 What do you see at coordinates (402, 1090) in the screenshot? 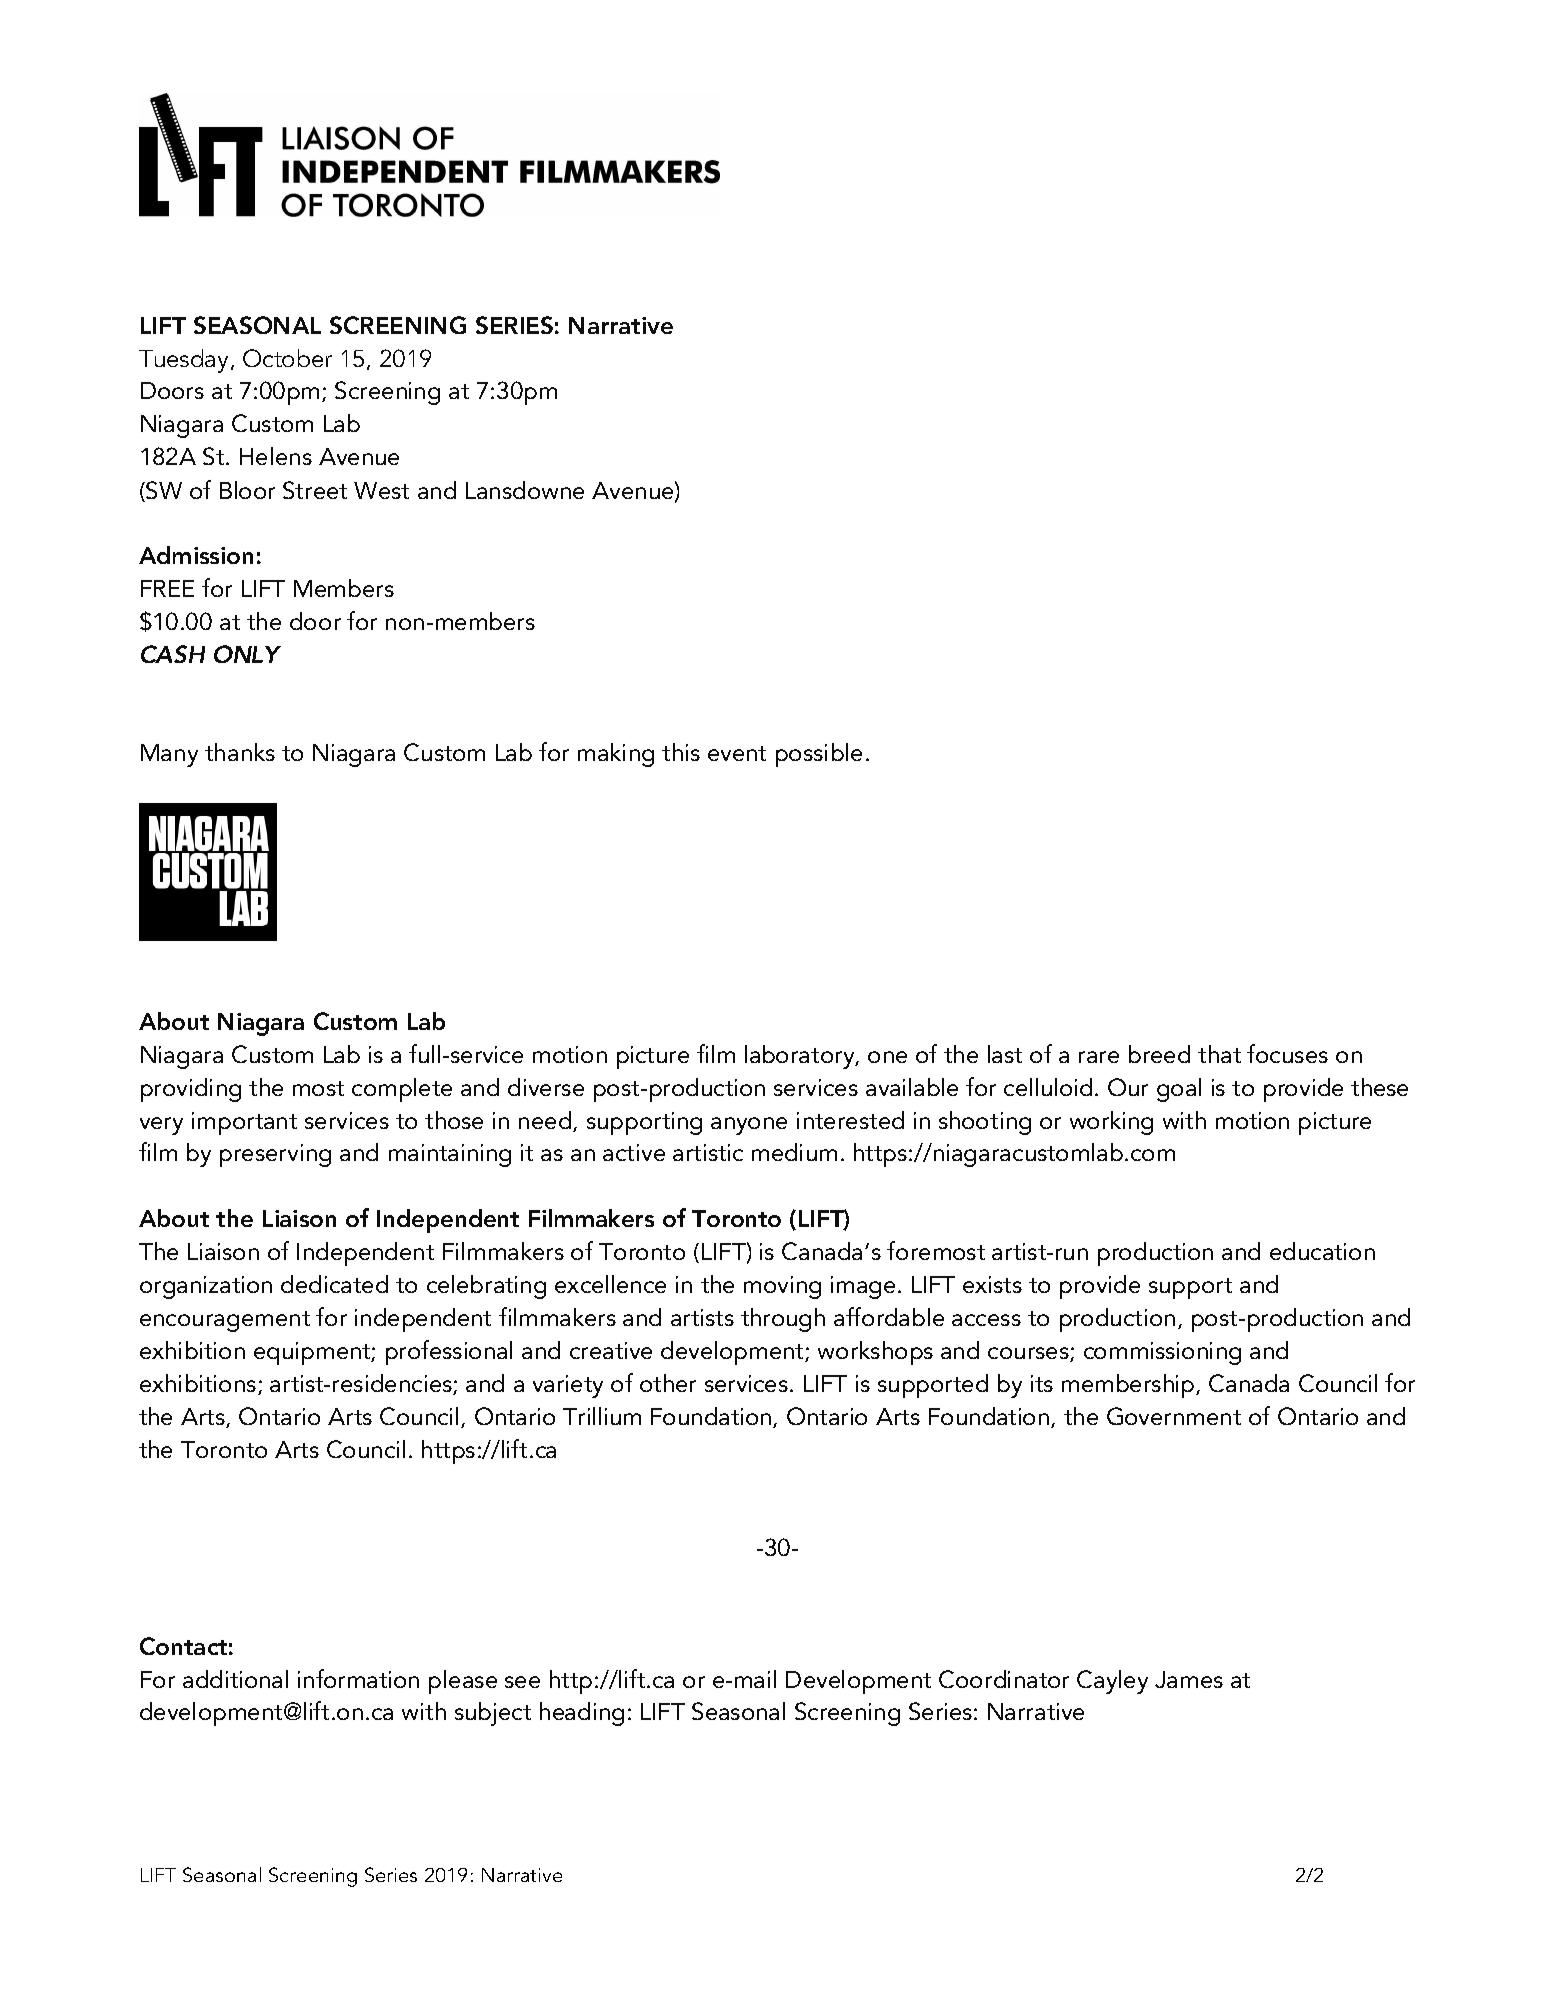
I see `complete` at bounding box center [402, 1090].
